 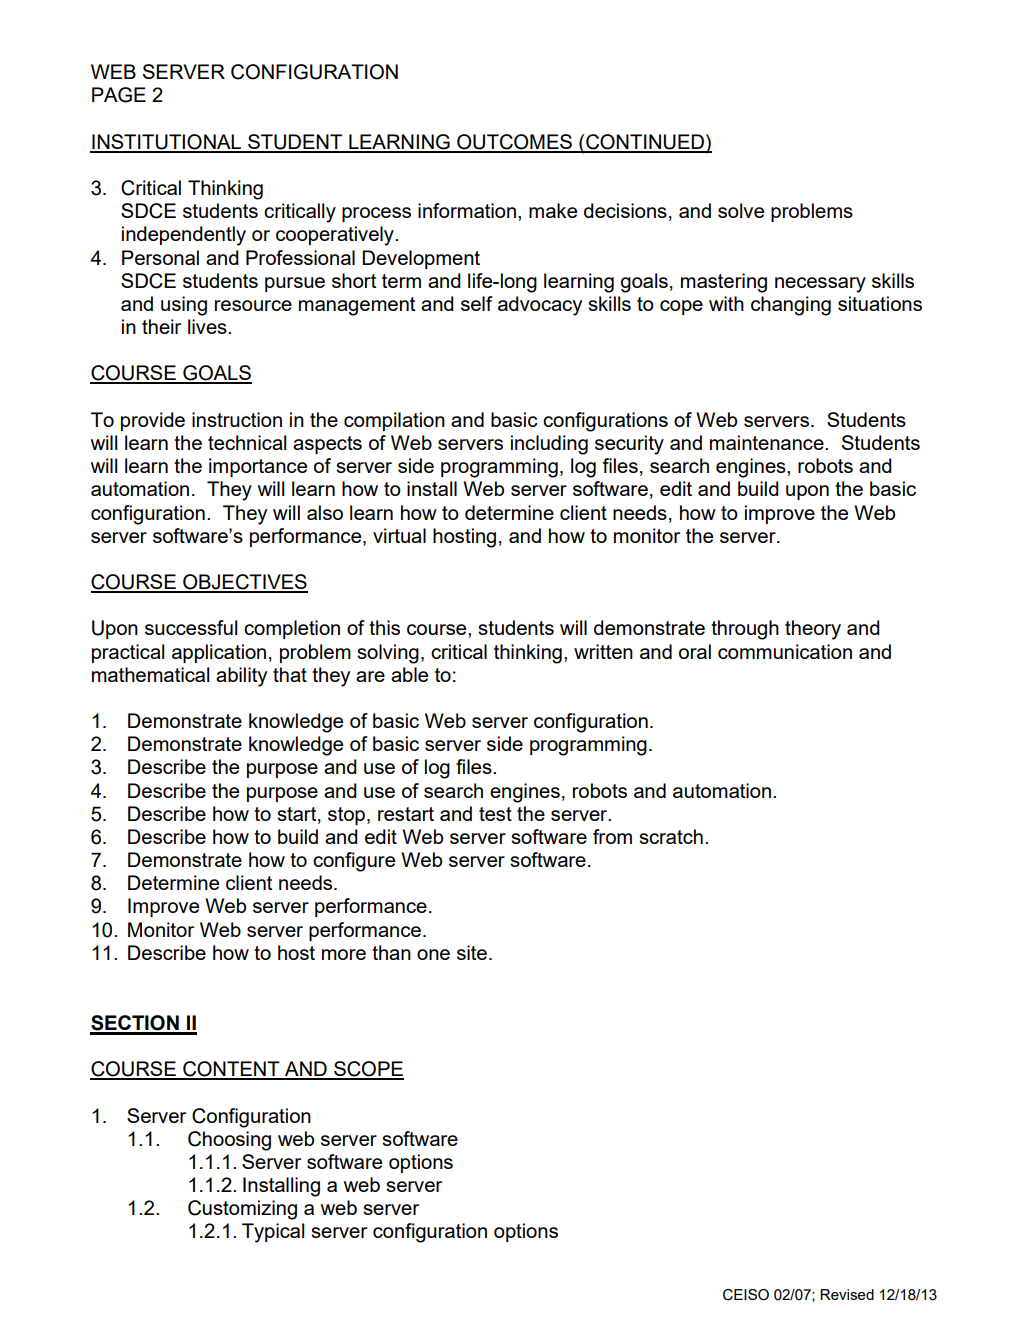 I want to click on able, so click(x=409, y=674).
